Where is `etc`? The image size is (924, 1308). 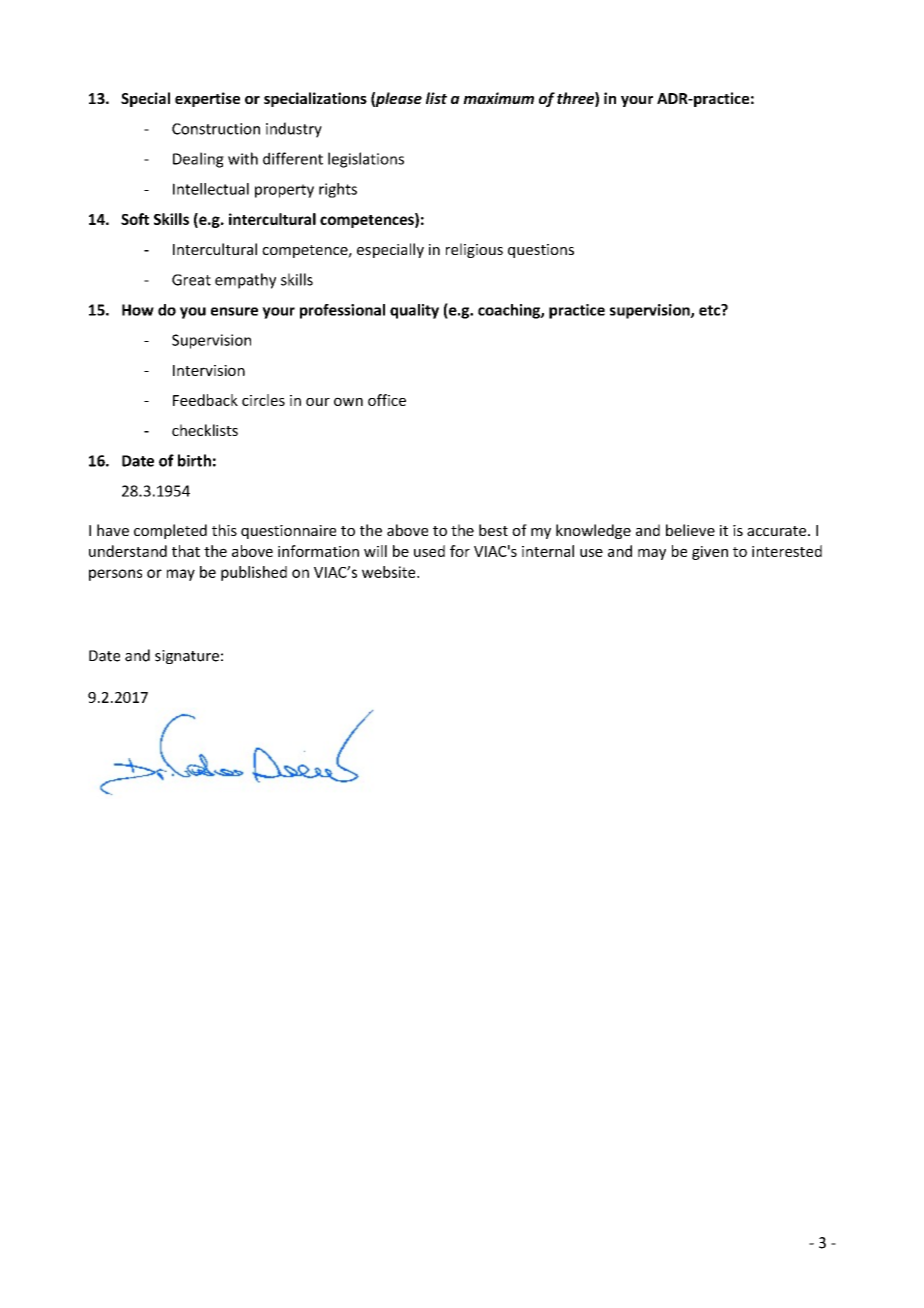
etc is located at coordinates (710, 310).
